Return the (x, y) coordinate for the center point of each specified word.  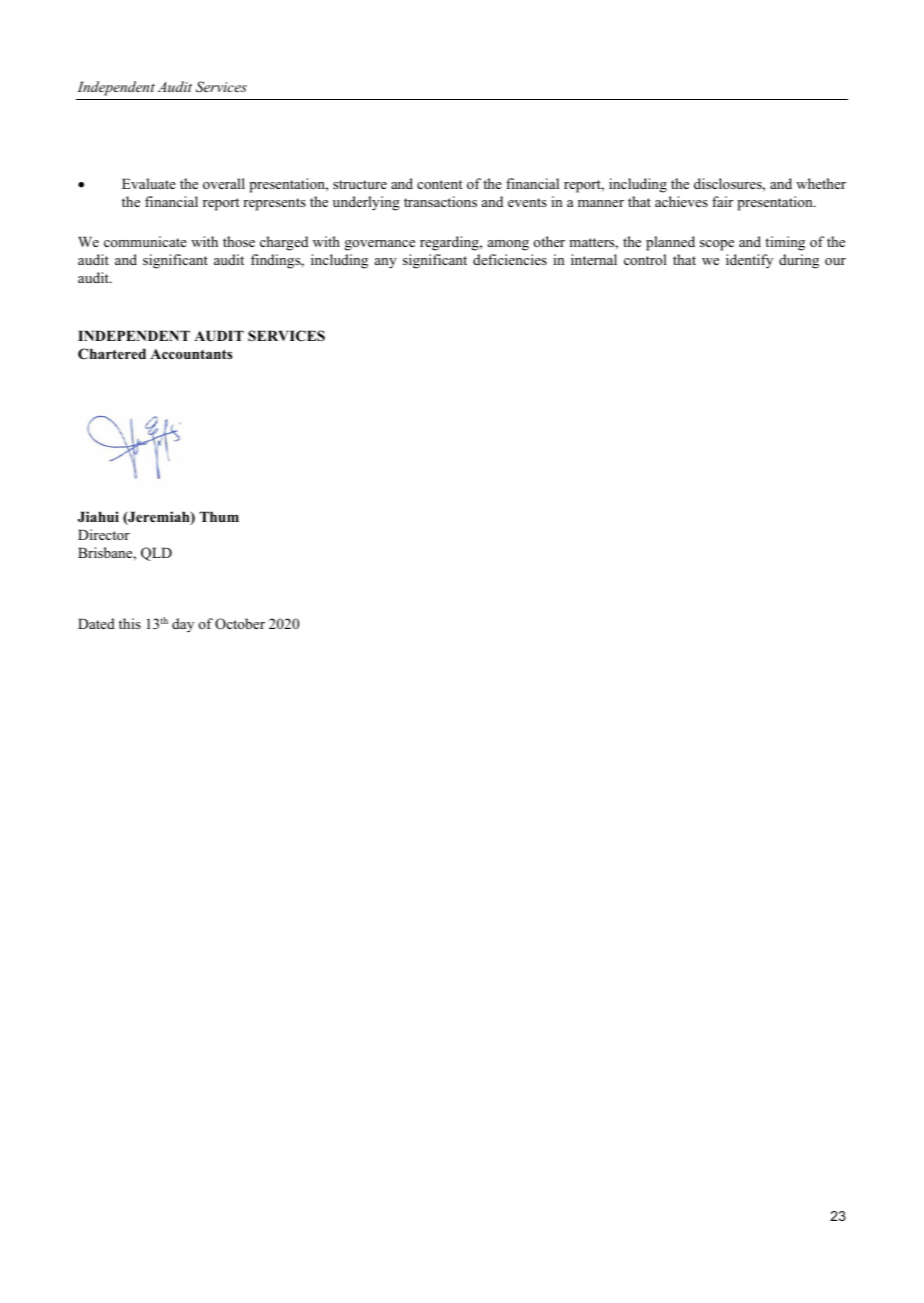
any (386, 263)
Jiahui (98, 516)
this (130, 623)
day (183, 625)
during (799, 261)
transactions (440, 201)
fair (722, 201)
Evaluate (149, 183)
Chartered (112, 354)
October (240, 624)
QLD (156, 554)
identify (749, 261)
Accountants (191, 354)
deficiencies (510, 259)
